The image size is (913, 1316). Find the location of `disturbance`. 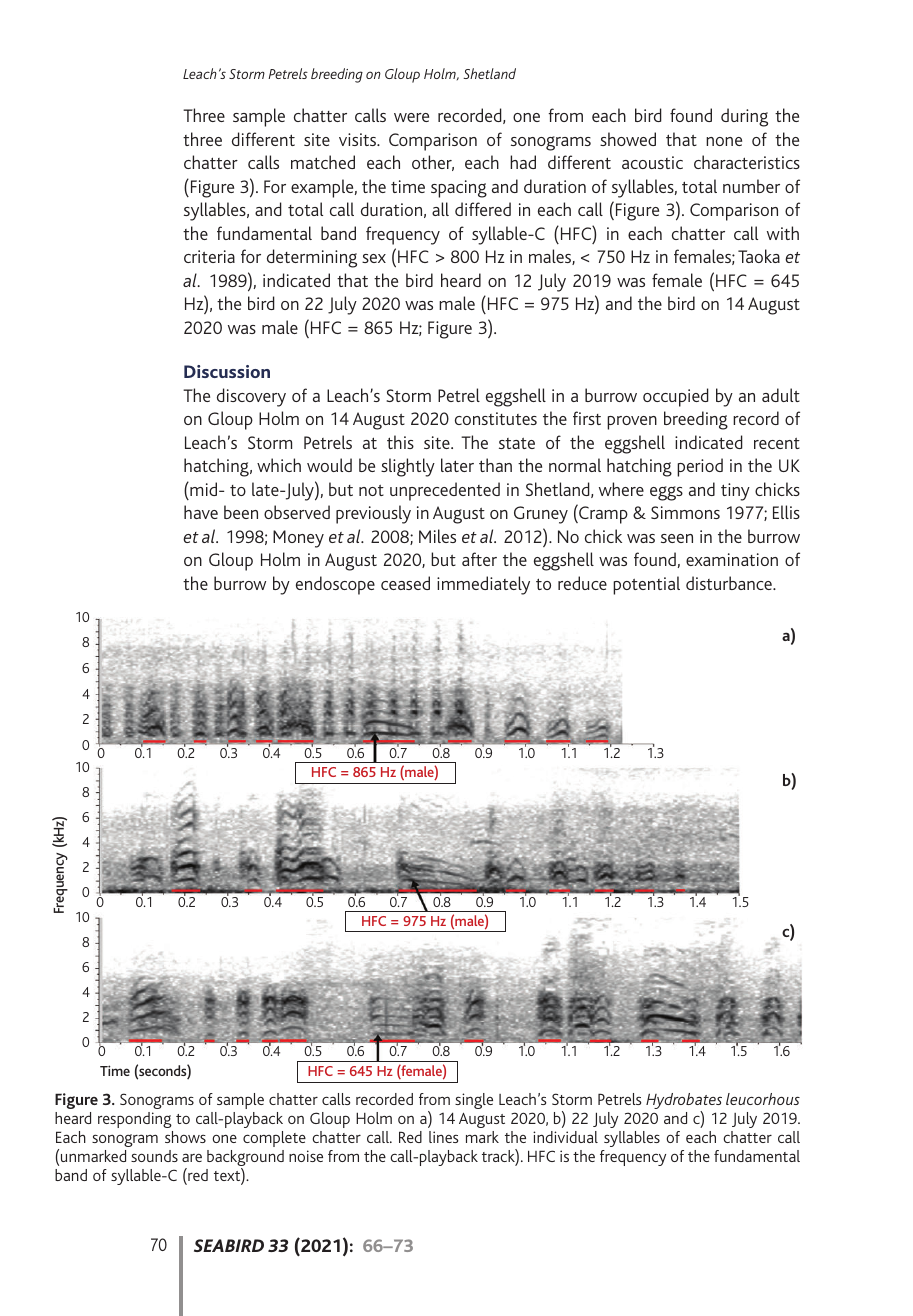

disturbance is located at coordinates (730, 583).
